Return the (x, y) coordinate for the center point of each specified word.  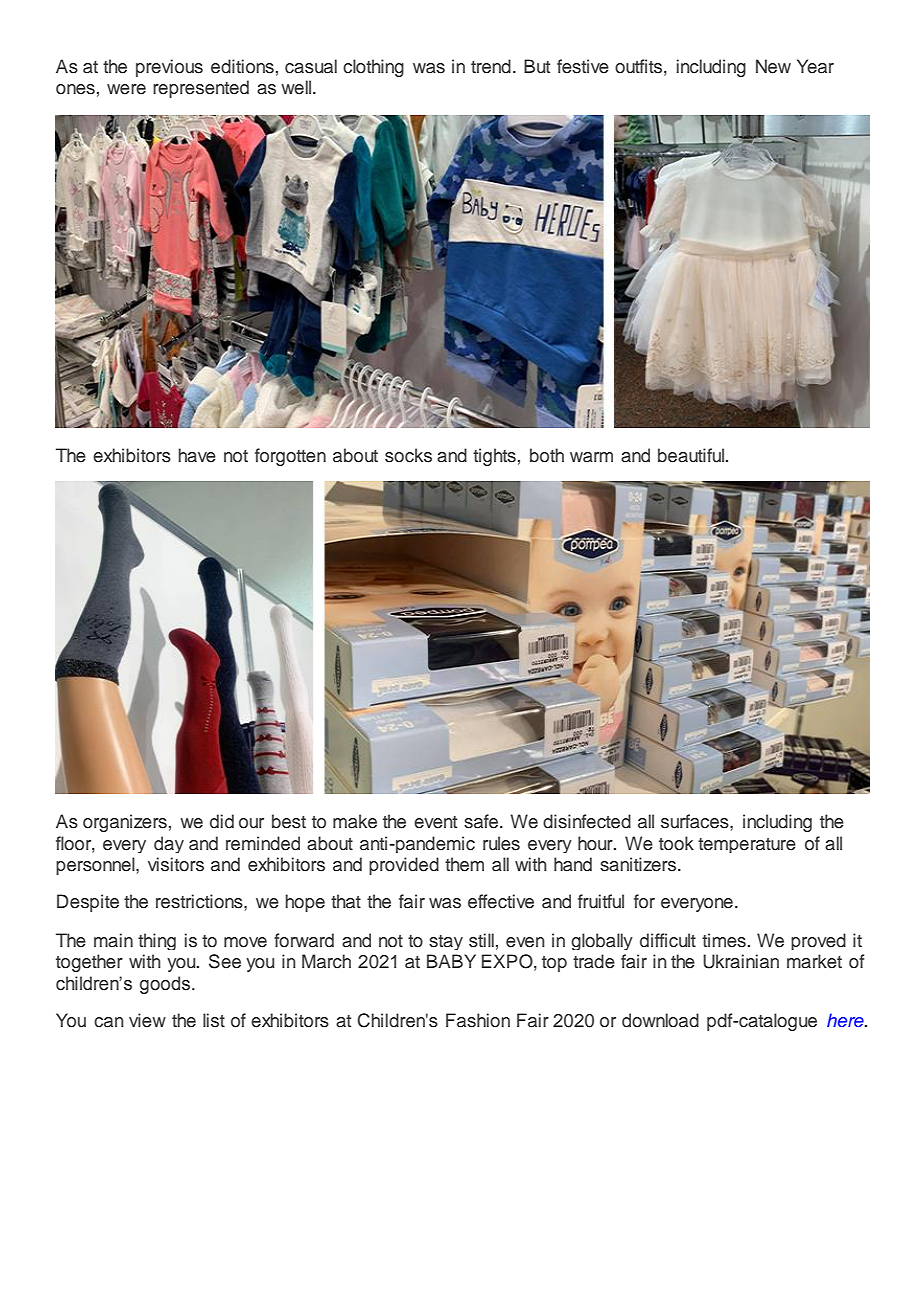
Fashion (478, 1020)
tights (494, 457)
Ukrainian (741, 961)
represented (201, 89)
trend (491, 66)
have (197, 455)
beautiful (691, 455)
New (773, 66)
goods (166, 985)
